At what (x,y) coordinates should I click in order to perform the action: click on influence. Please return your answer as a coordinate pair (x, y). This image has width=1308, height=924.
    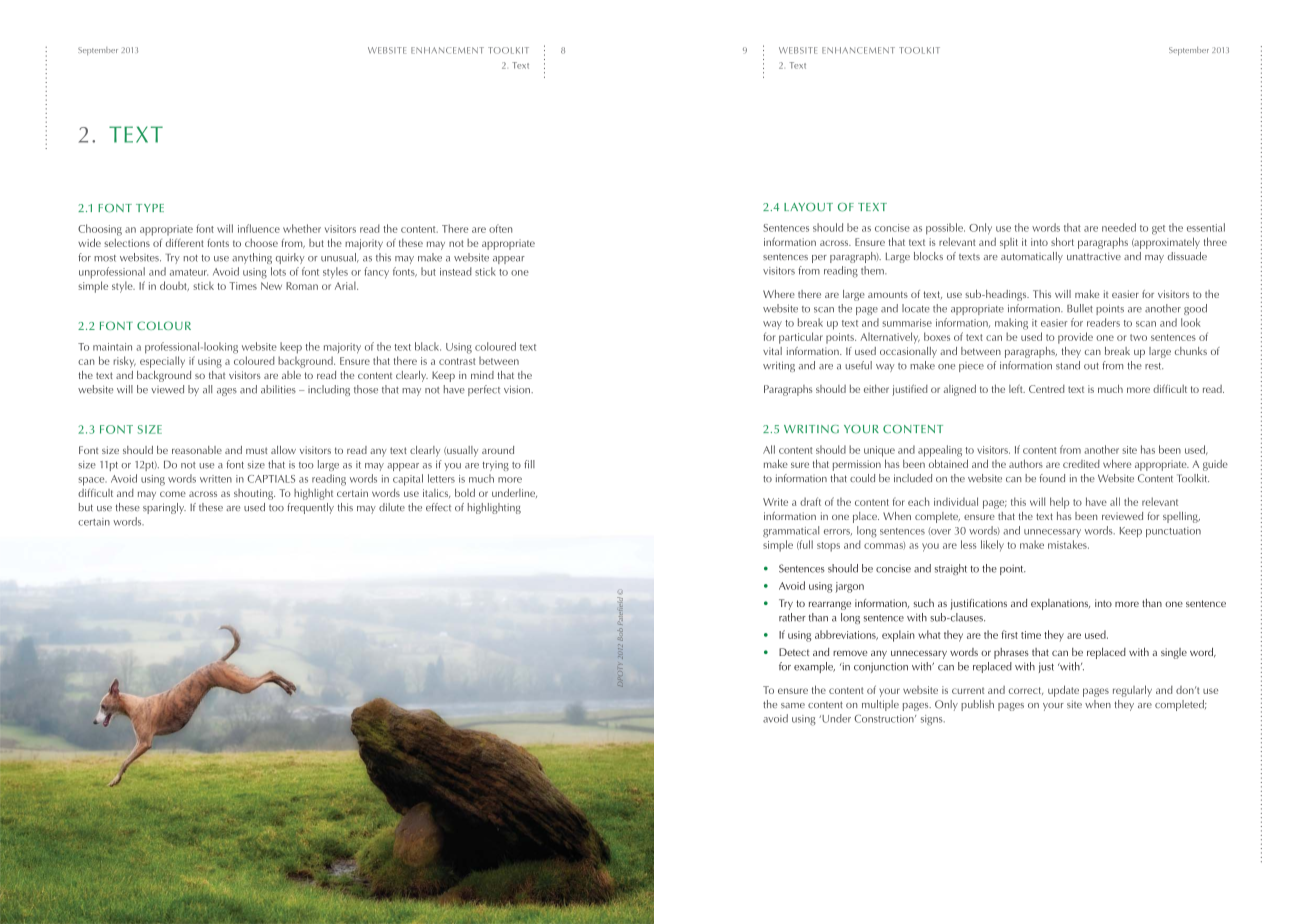
    Looking at the image, I should click on (259, 228).
